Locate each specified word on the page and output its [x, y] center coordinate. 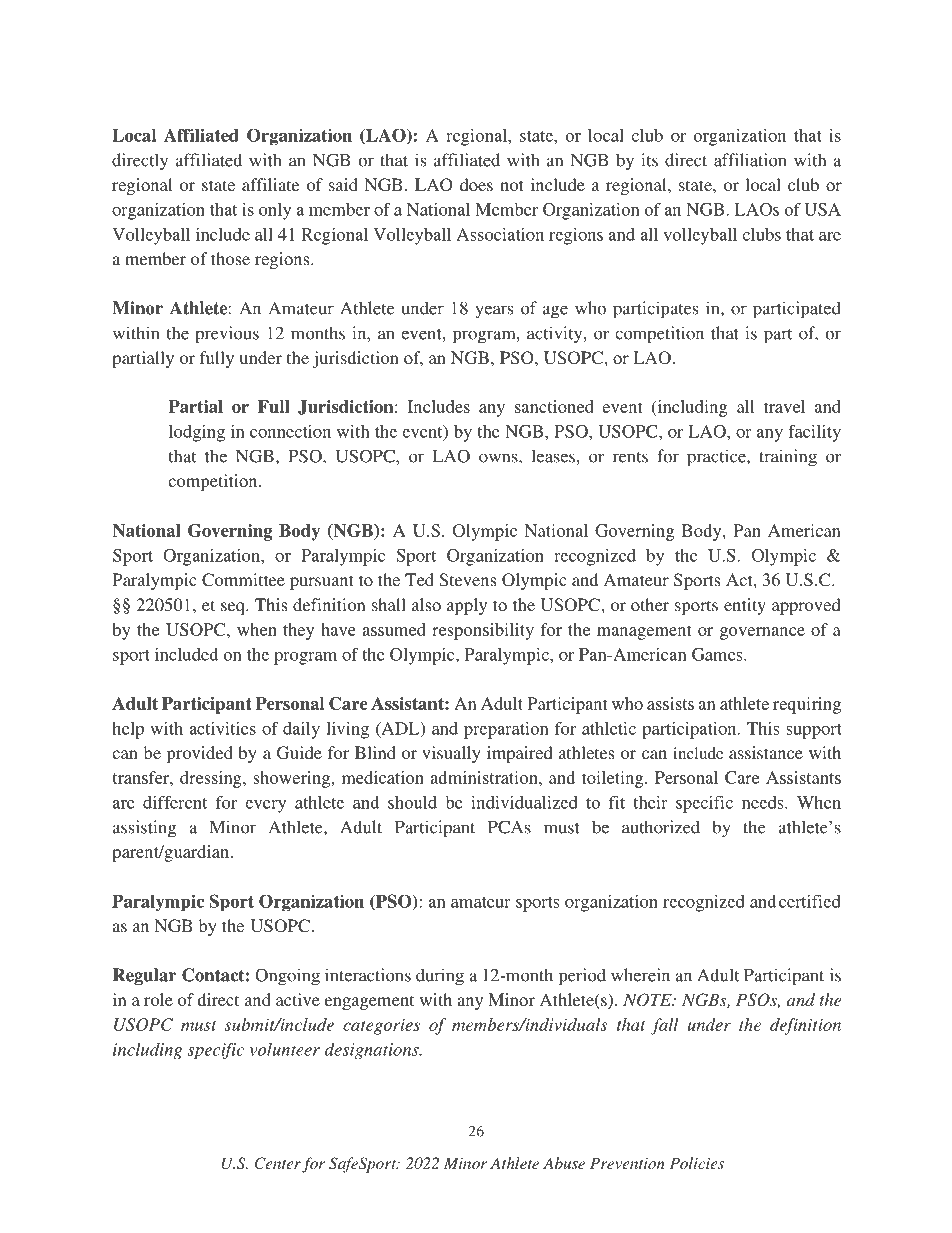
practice [717, 458]
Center [278, 1163]
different [175, 802]
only [275, 211]
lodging [197, 433]
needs [764, 802]
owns [499, 458]
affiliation [750, 160]
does [476, 184]
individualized [524, 802]
